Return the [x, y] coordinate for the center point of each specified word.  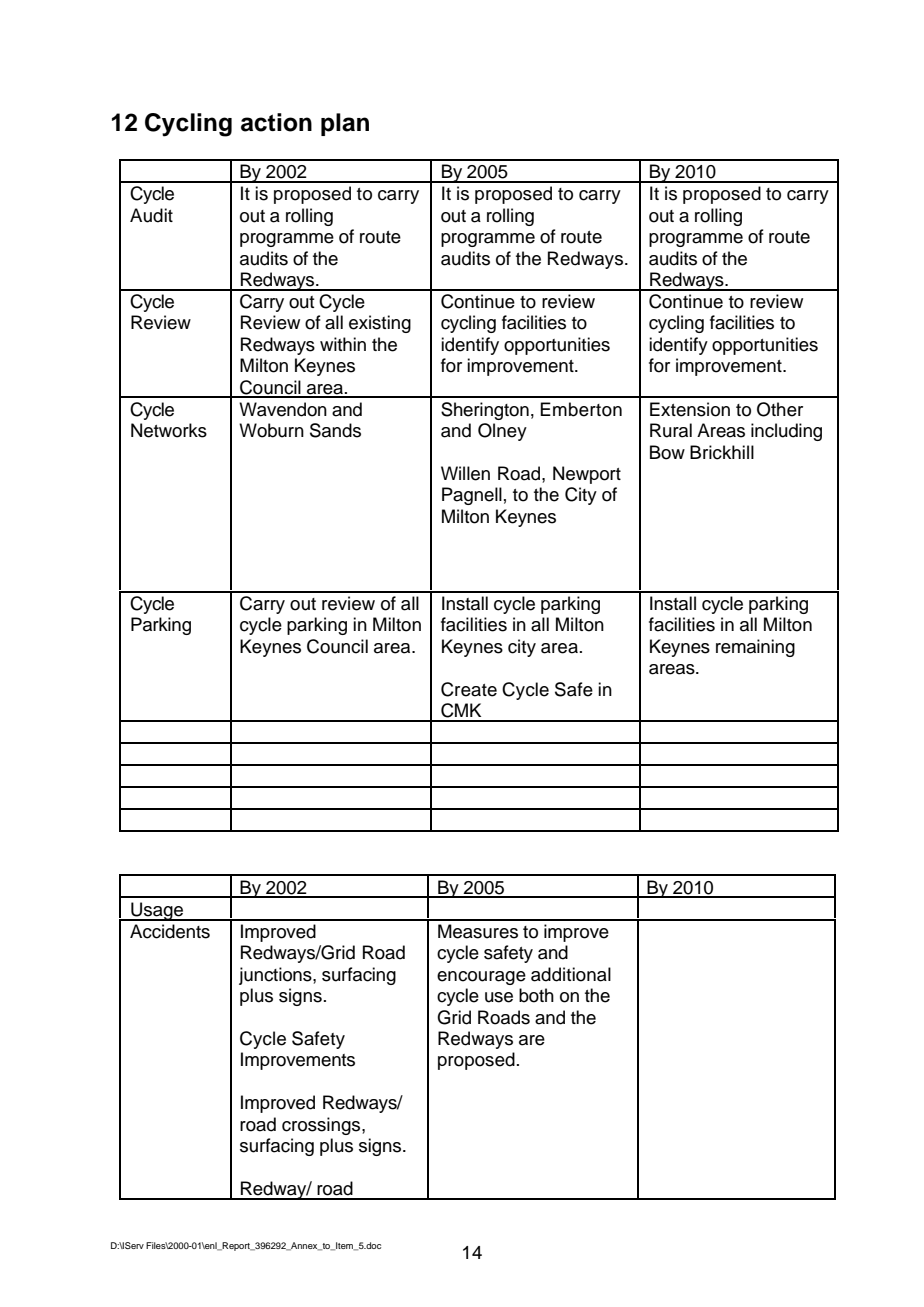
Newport [587, 475]
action [276, 122]
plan [345, 124]
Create [469, 689]
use [499, 997]
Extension [690, 409]
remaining [755, 648]
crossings [322, 1126]
